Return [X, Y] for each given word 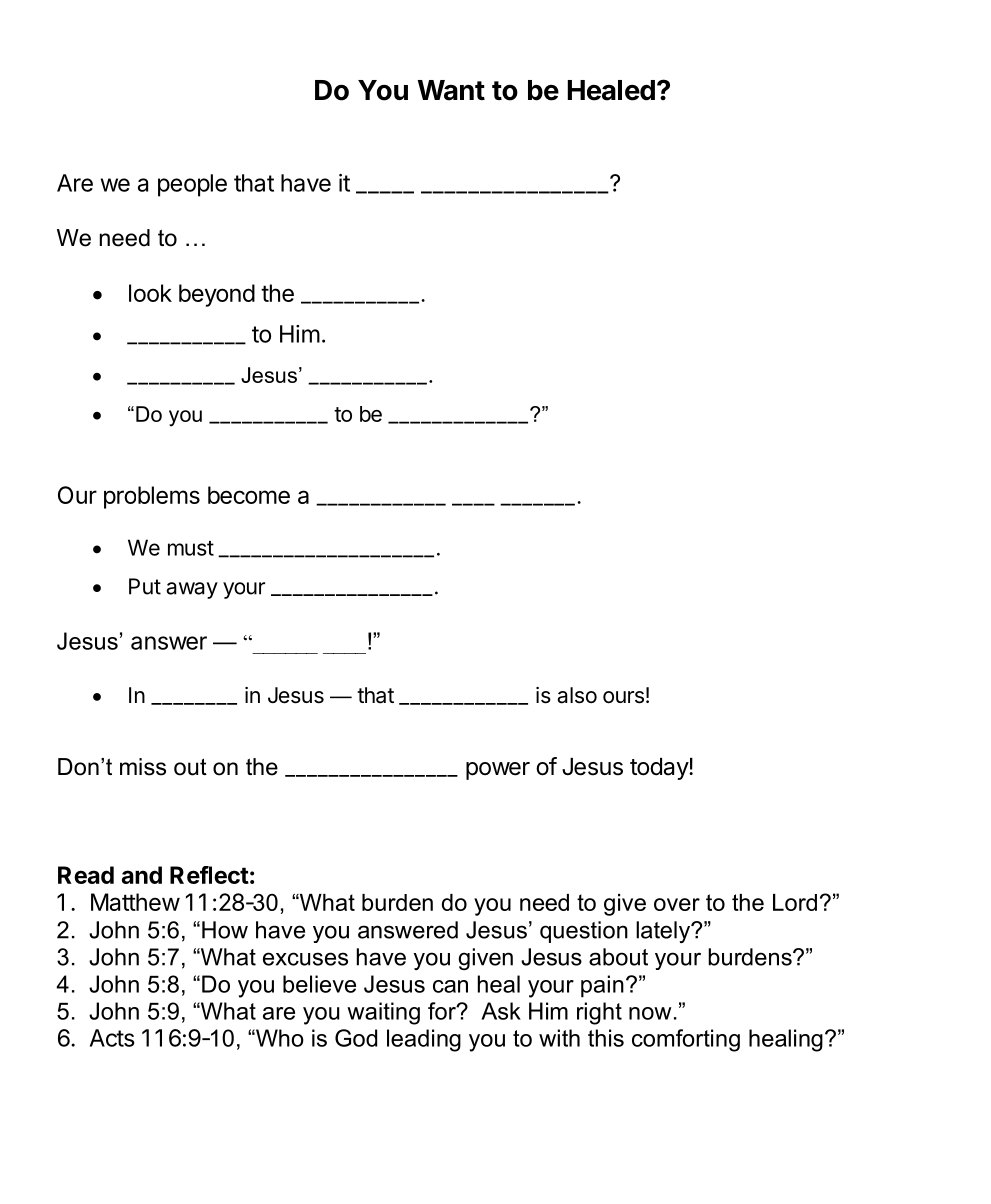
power [498, 771]
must [191, 548]
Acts [112, 1038]
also [577, 695]
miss [143, 767]
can [450, 986]
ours [623, 697]
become [249, 495]
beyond [217, 295]
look [150, 293]
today [660, 769]
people [192, 185]
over [677, 904]
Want [451, 90]
